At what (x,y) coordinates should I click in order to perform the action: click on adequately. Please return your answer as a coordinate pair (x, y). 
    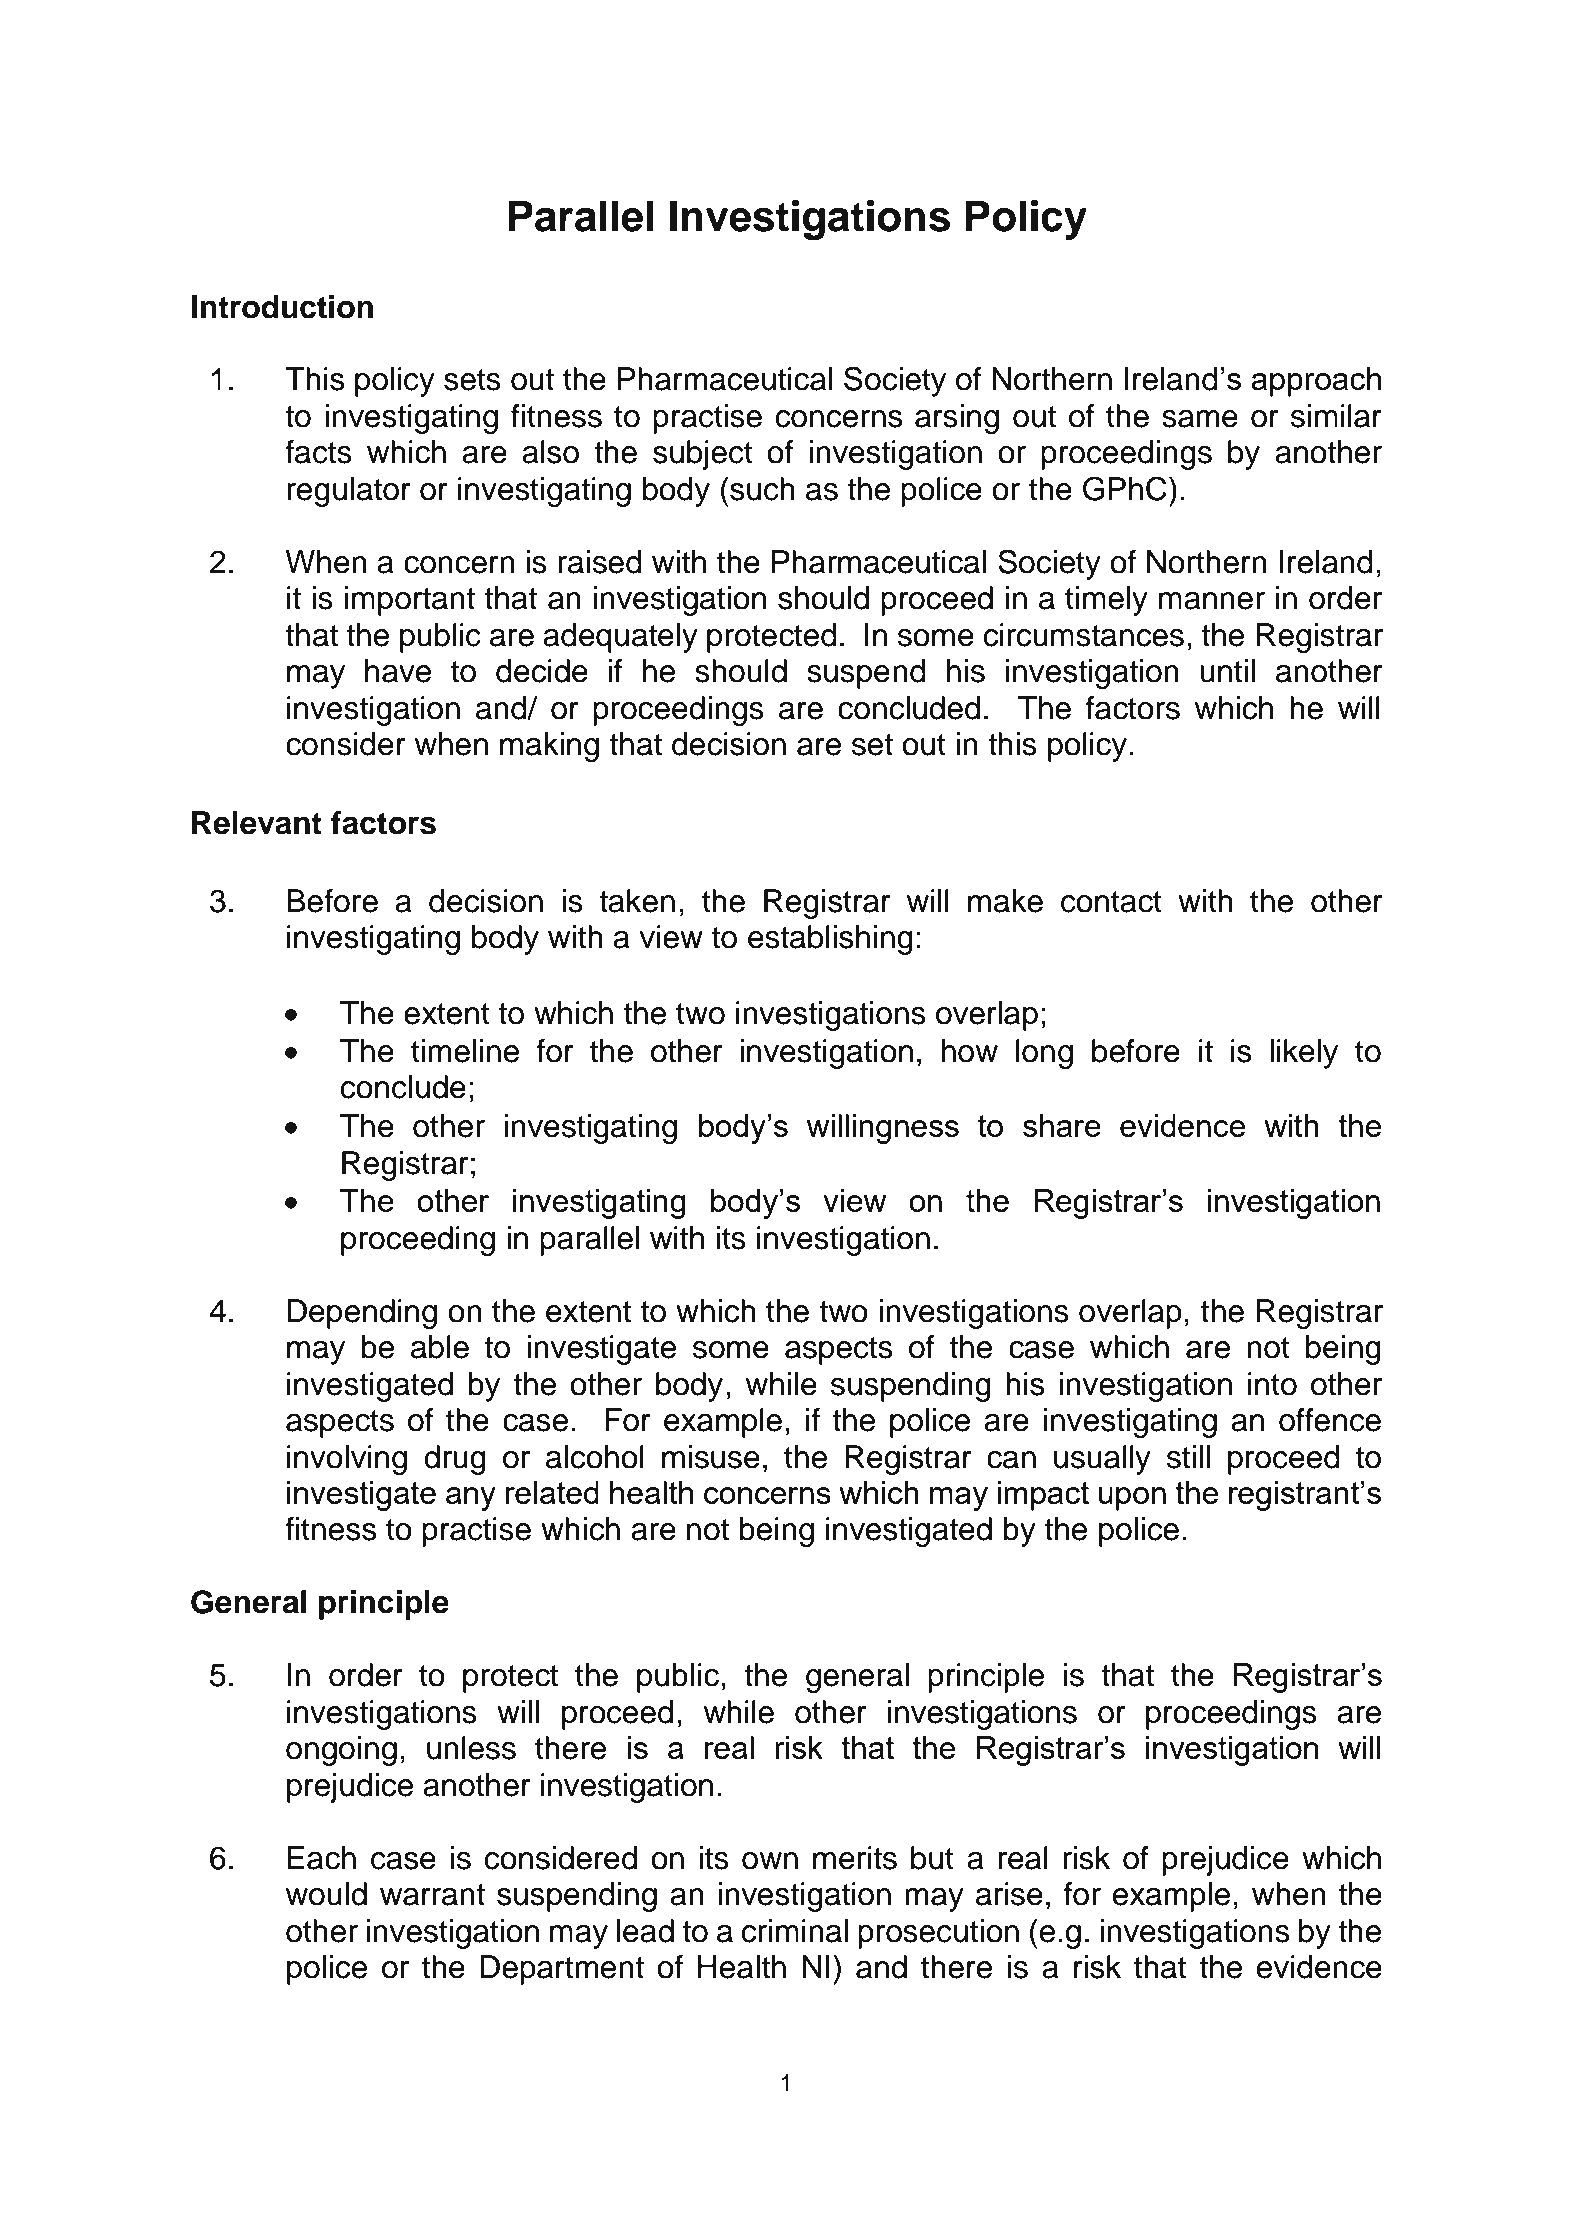
    Looking at the image, I should click on (620, 638).
